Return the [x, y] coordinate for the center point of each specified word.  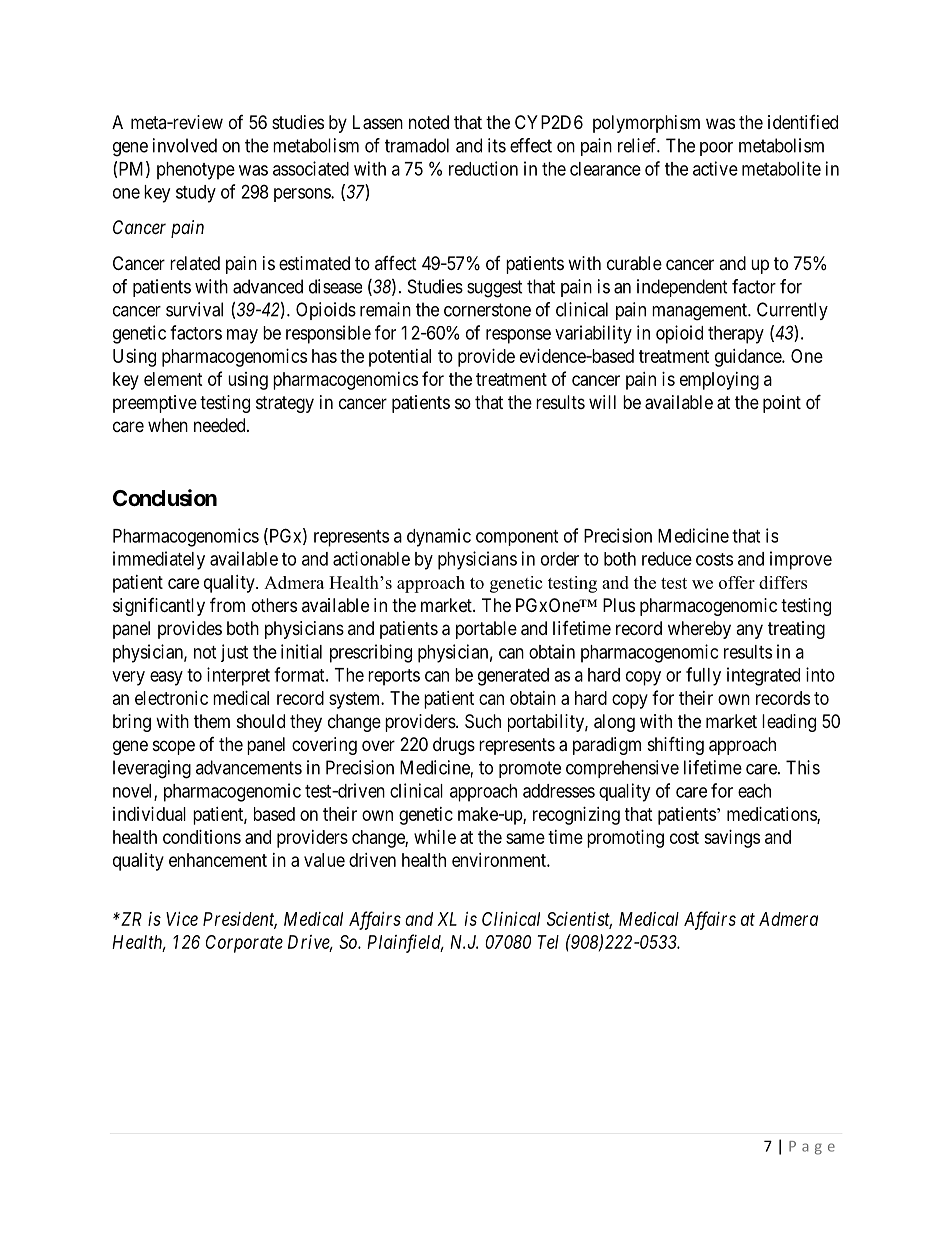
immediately [159, 560]
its [497, 145]
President [240, 920]
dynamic [439, 537]
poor [716, 149]
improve [801, 560]
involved [185, 145]
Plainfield [405, 943]
